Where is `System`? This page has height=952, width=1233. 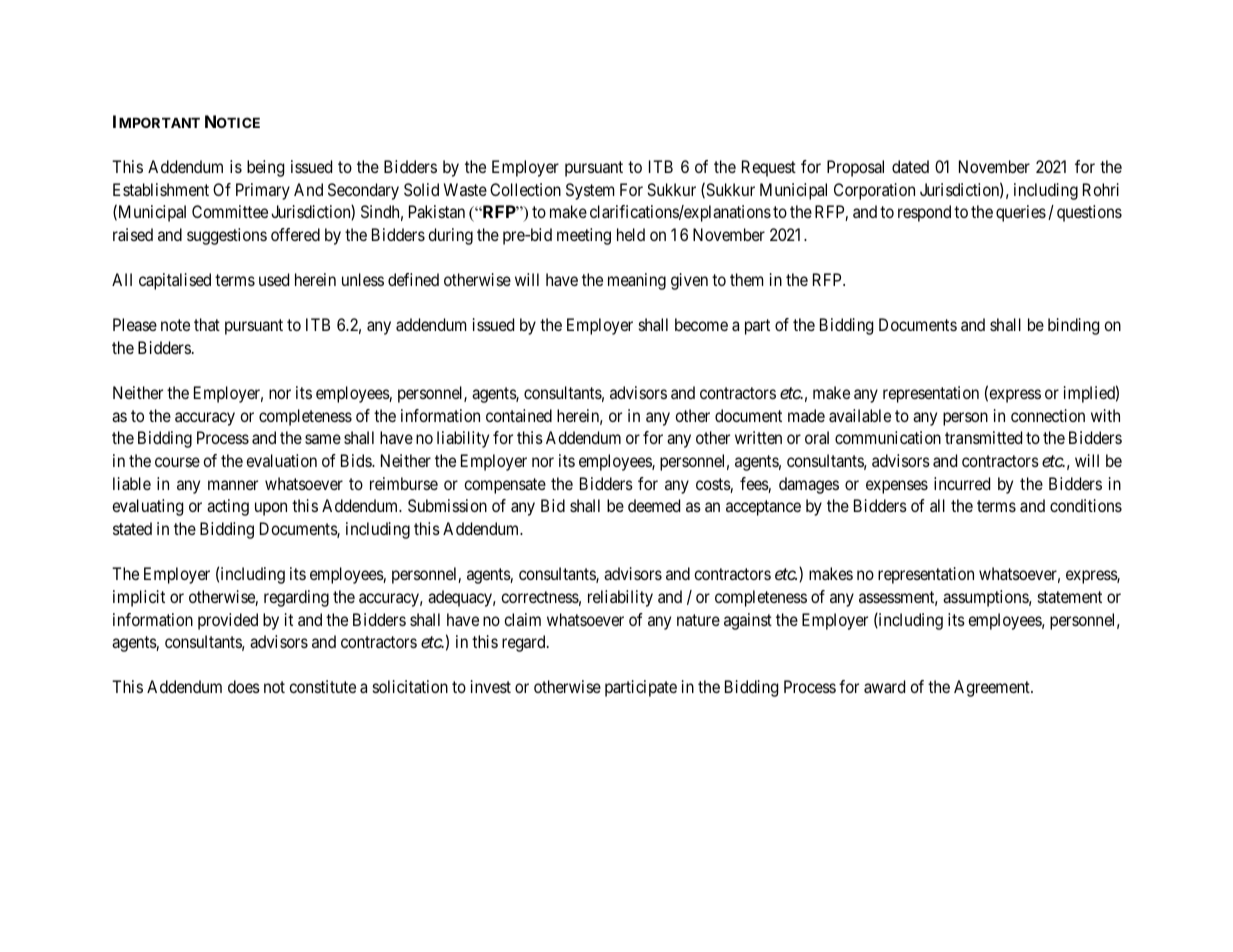
System is located at coordinates (590, 191).
